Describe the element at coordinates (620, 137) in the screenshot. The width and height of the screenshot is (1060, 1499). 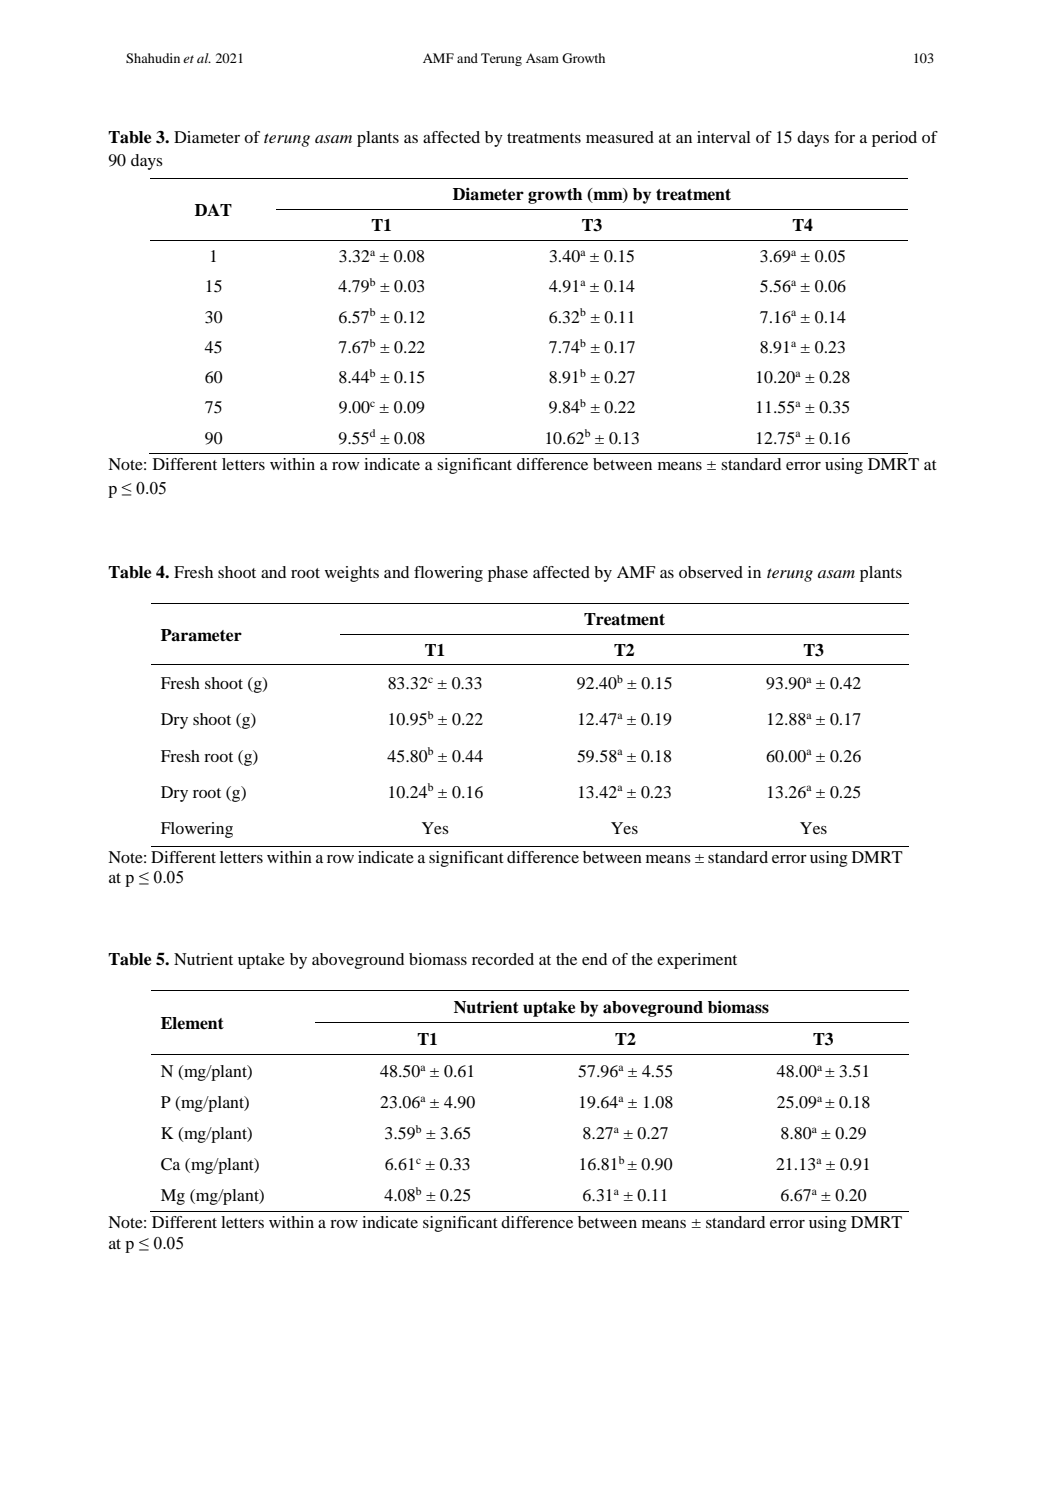
I see `measured` at that location.
